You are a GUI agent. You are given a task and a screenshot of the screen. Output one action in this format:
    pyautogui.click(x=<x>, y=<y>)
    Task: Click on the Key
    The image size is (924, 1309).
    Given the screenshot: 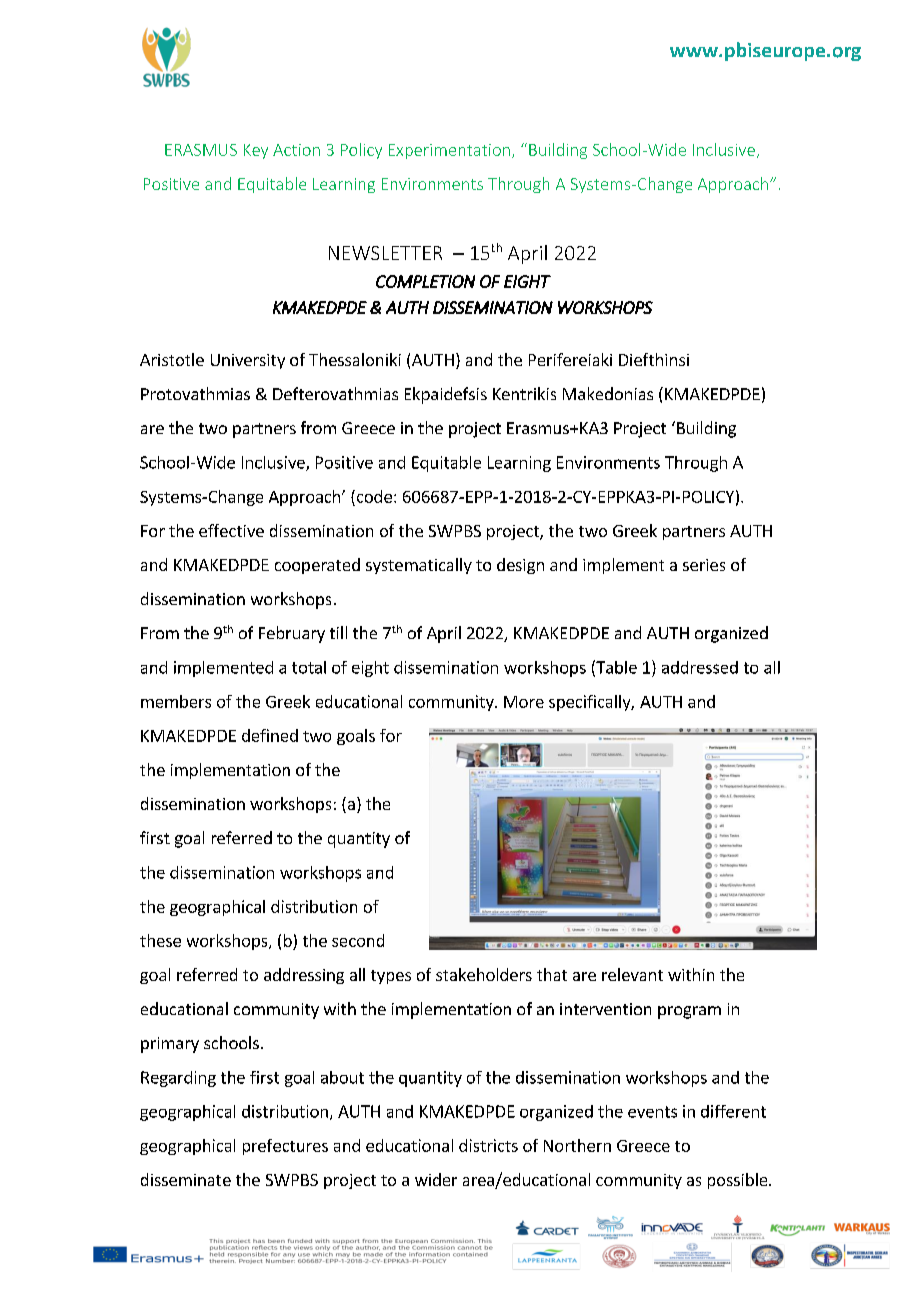 What is the action you would take?
    pyautogui.click(x=256, y=151)
